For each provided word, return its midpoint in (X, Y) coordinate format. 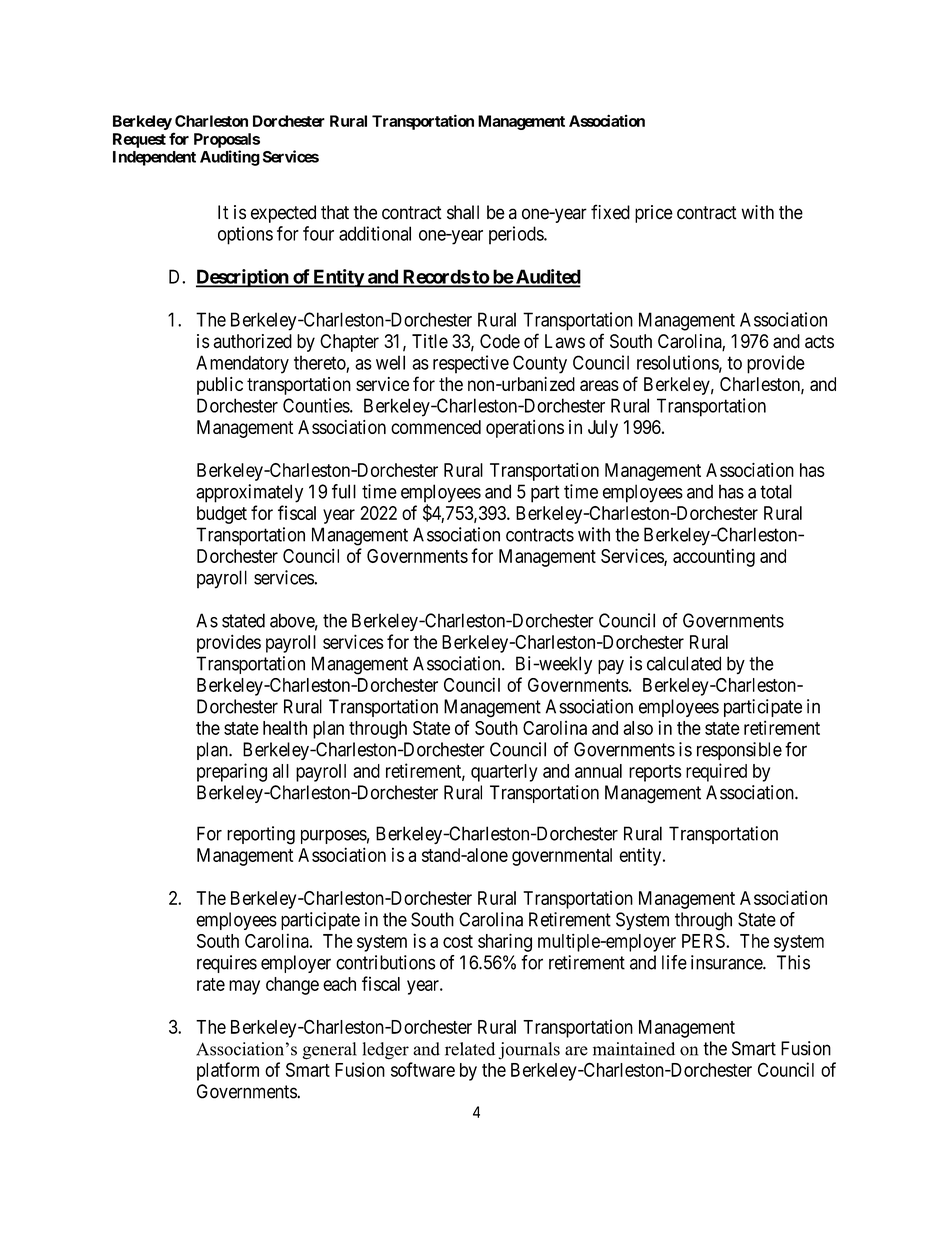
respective (471, 364)
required (716, 772)
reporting (261, 835)
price (654, 214)
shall (463, 212)
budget (222, 515)
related (470, 1049)
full (344, 491)
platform (228, 1071)
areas (599, 385)
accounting (714, 557)
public (220, 386)
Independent (154, 158)
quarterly (504, 773)
